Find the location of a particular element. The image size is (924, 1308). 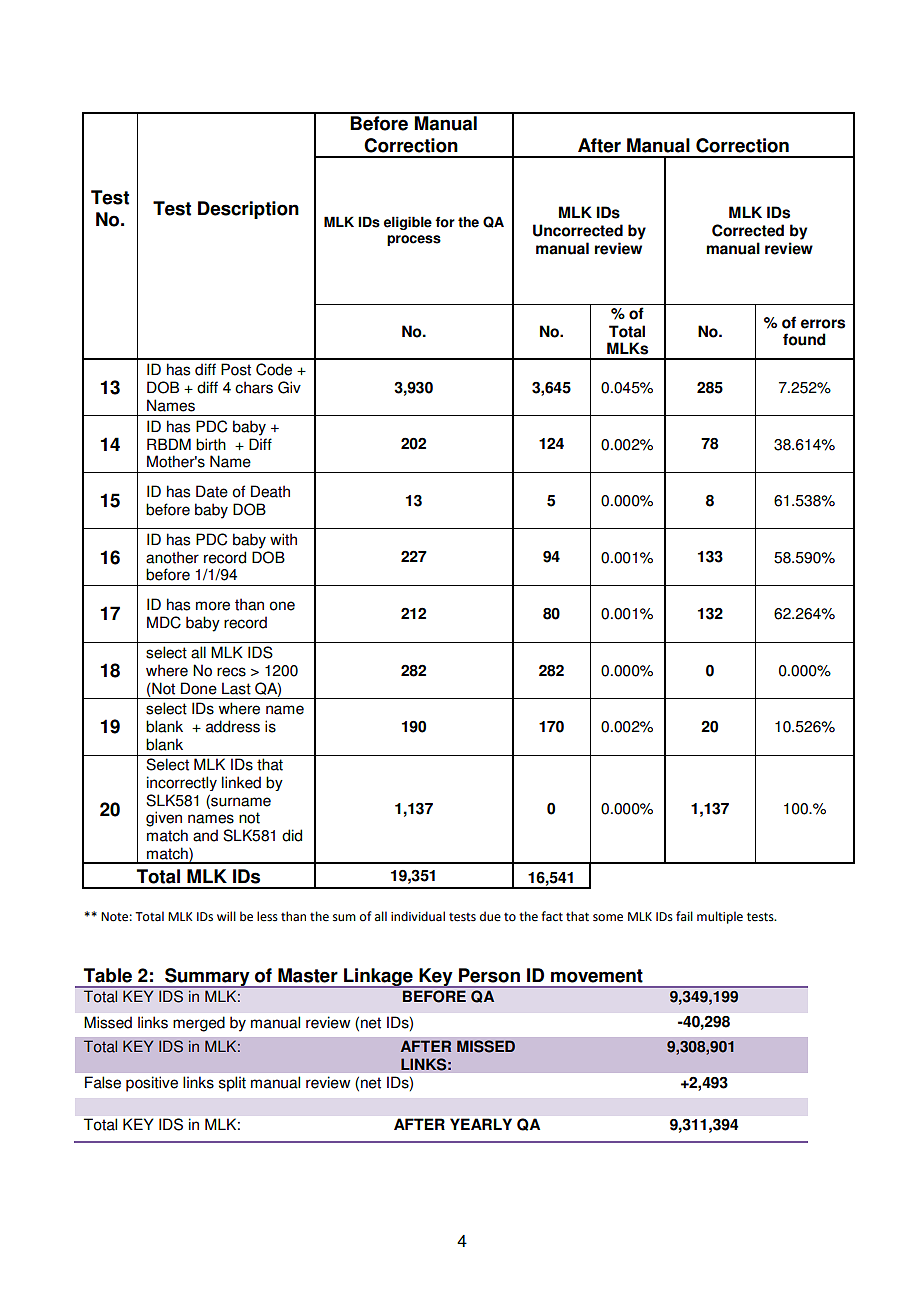

process is located at coordinates (414, 240).
